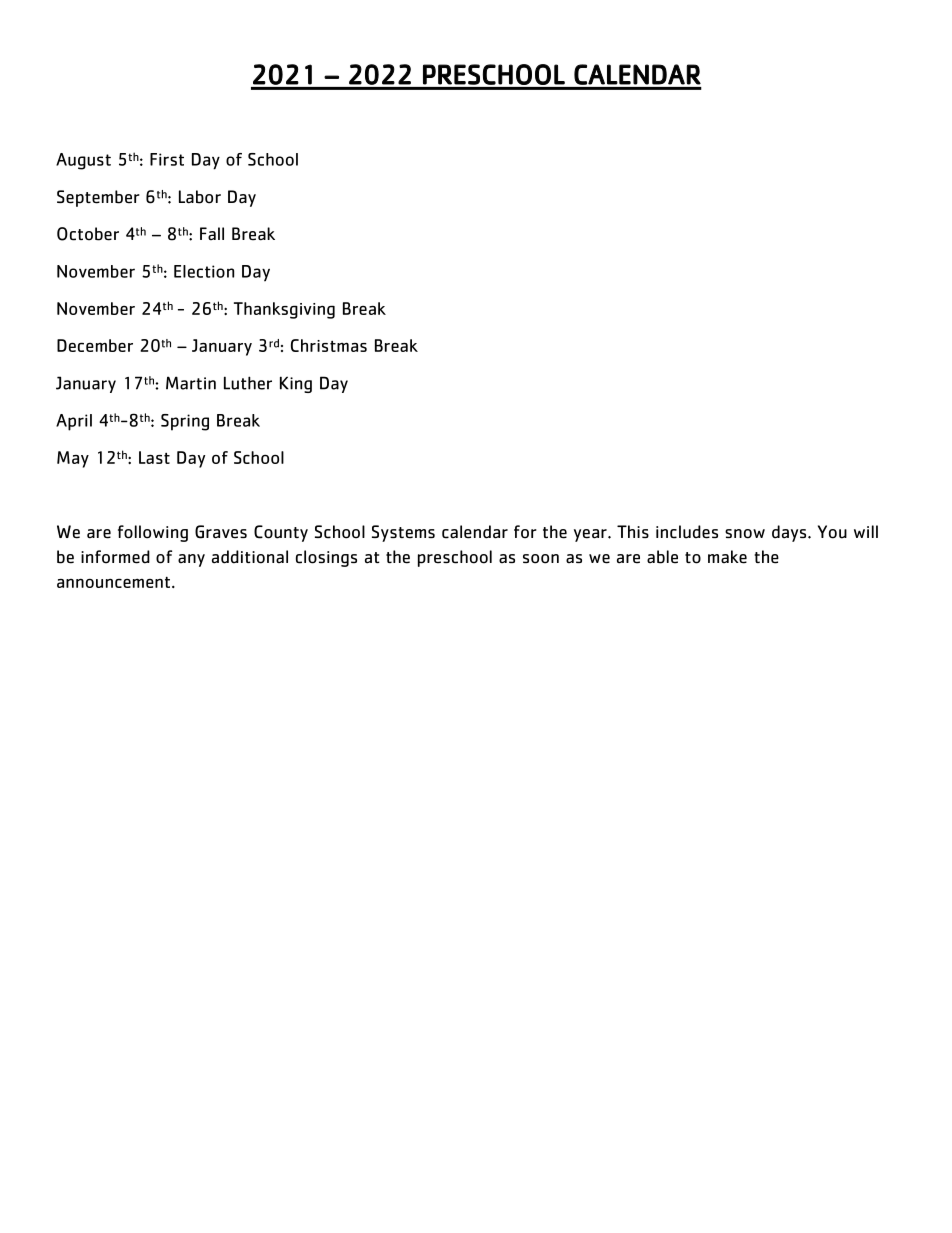  Describe the element at coordinates (167, 159) in the document. I see `First` at that location.
